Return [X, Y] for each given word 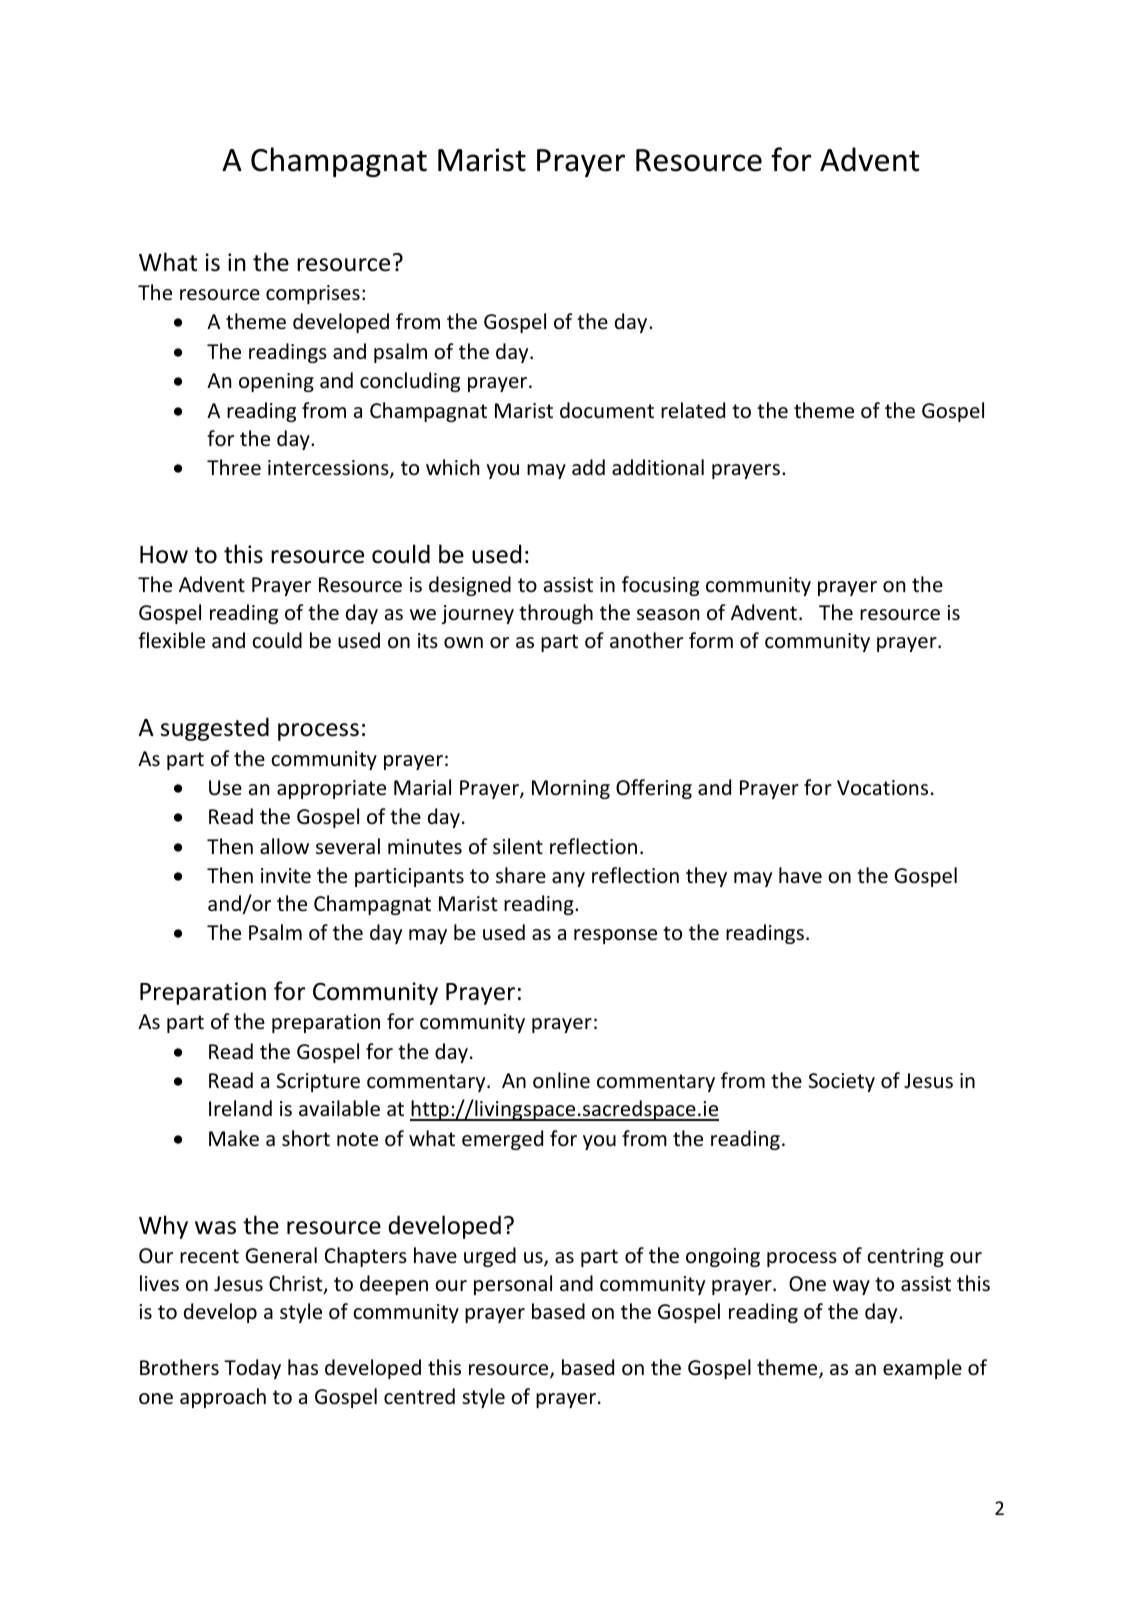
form [711, 640]
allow [284, 846]
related [693, 410]
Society [842, 1082]
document [607, 410]
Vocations [882, 788]
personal [513, 1285]
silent [518, 846]
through [556, 614]
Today [252, 1369]
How [164, 555]
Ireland [240, 1108]
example [922, 1369]
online [561, 1080]
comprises [313, 294]
